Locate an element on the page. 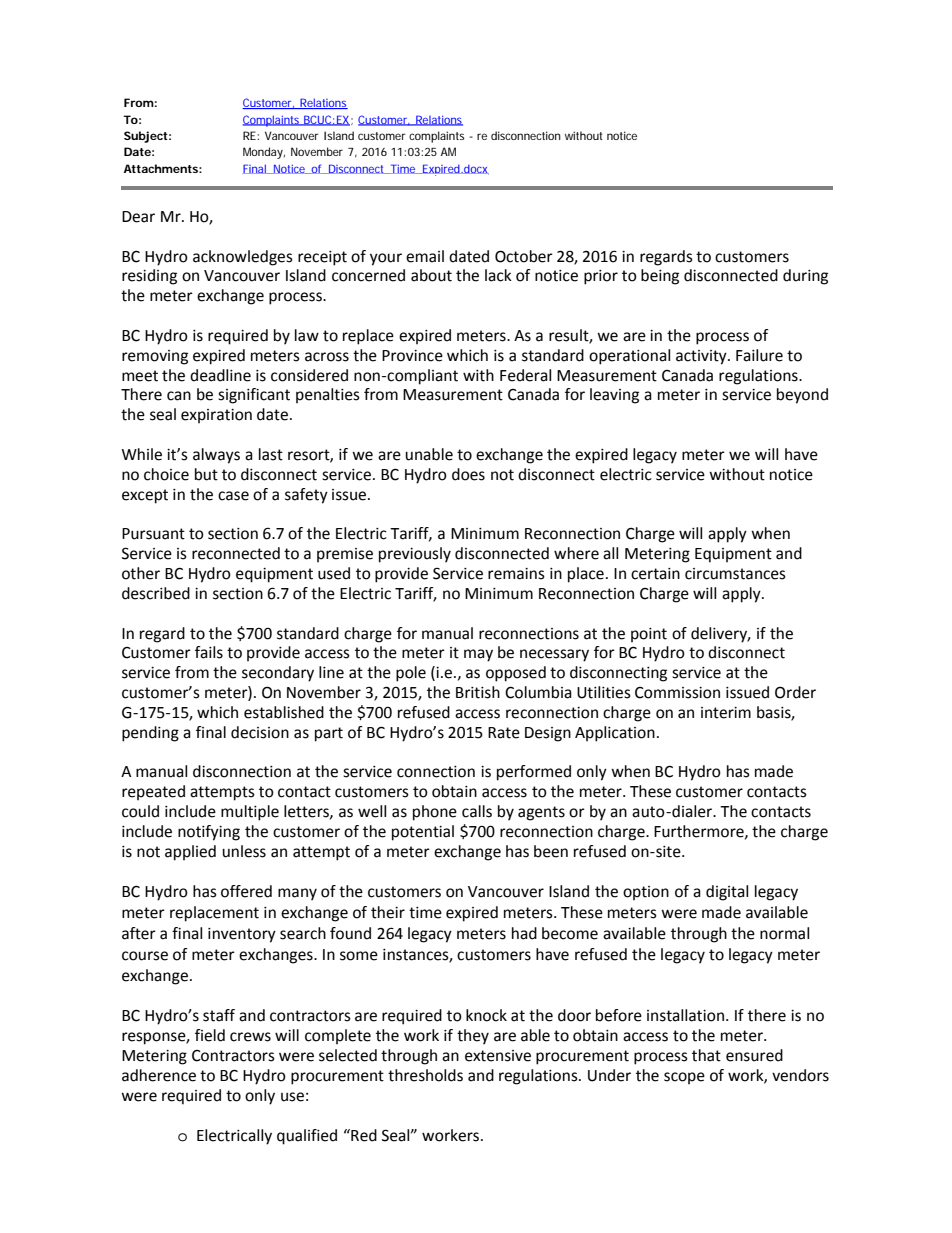 This page has height=1233, width=952. scope is located at coordinates (684, 1078).
